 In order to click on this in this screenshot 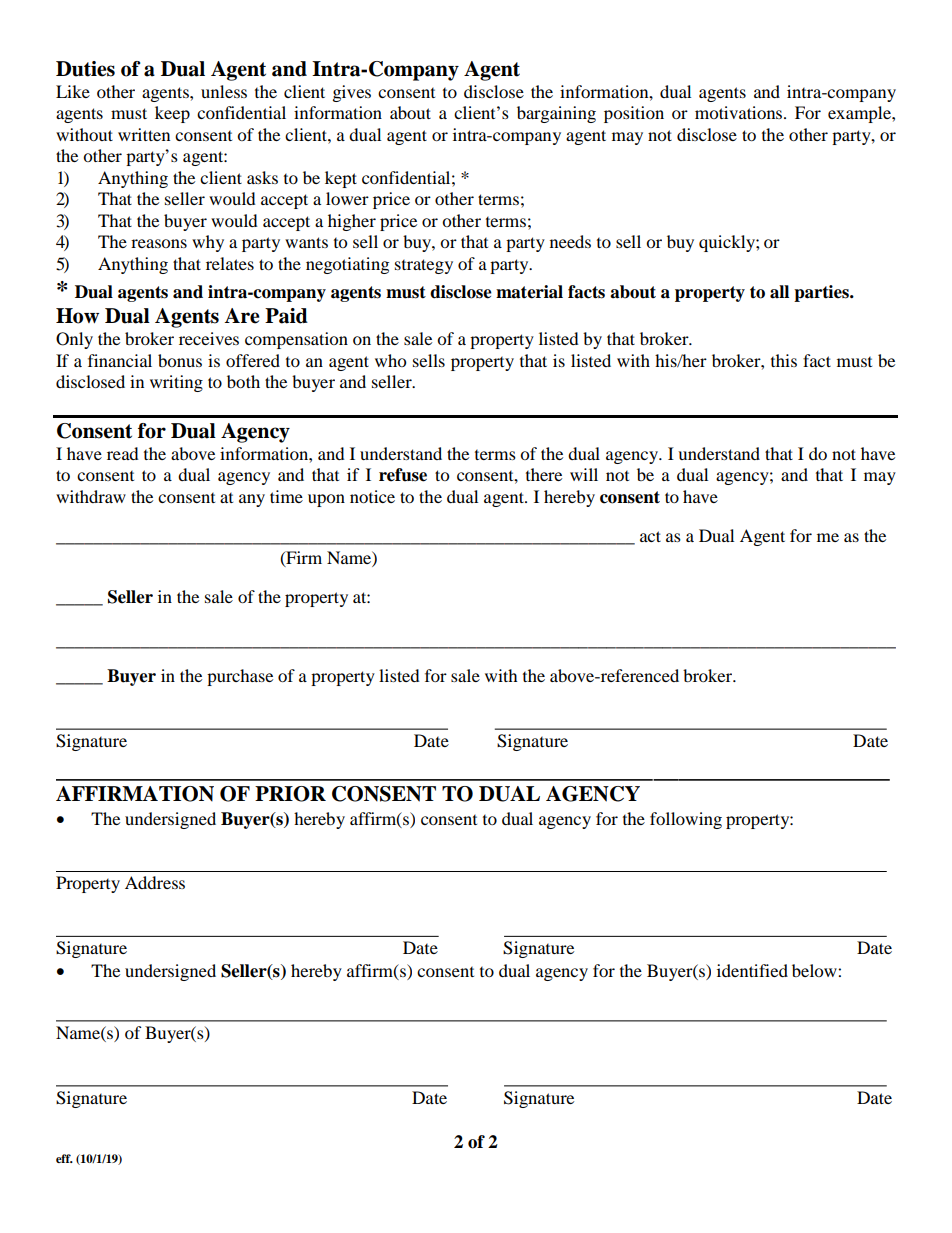, I will do `click(784, 360)`.
